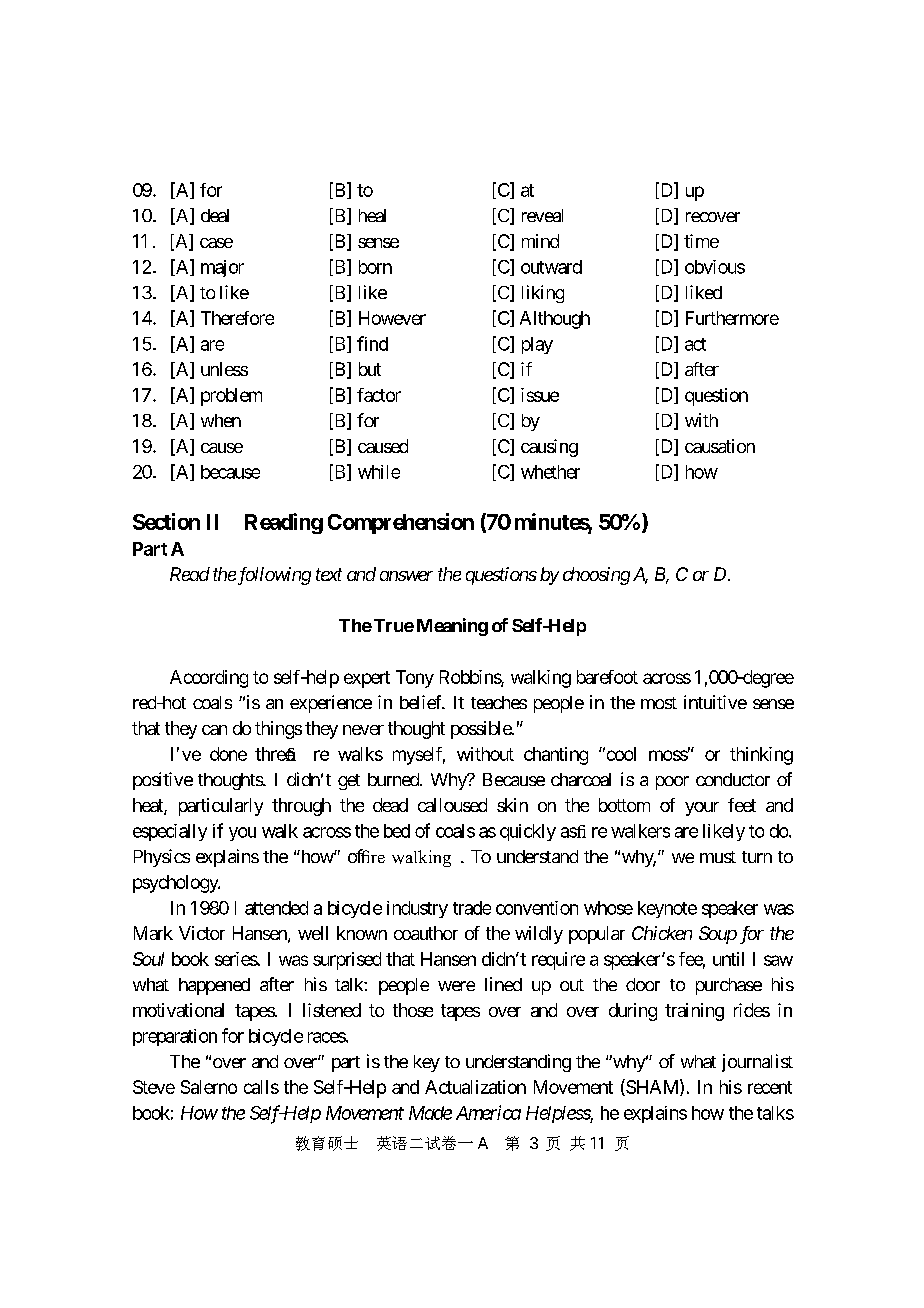 The height and width of the image is (1308, 924). Describe the element at coordinates (596, 576) in the image. I see `choosing` at that location.
